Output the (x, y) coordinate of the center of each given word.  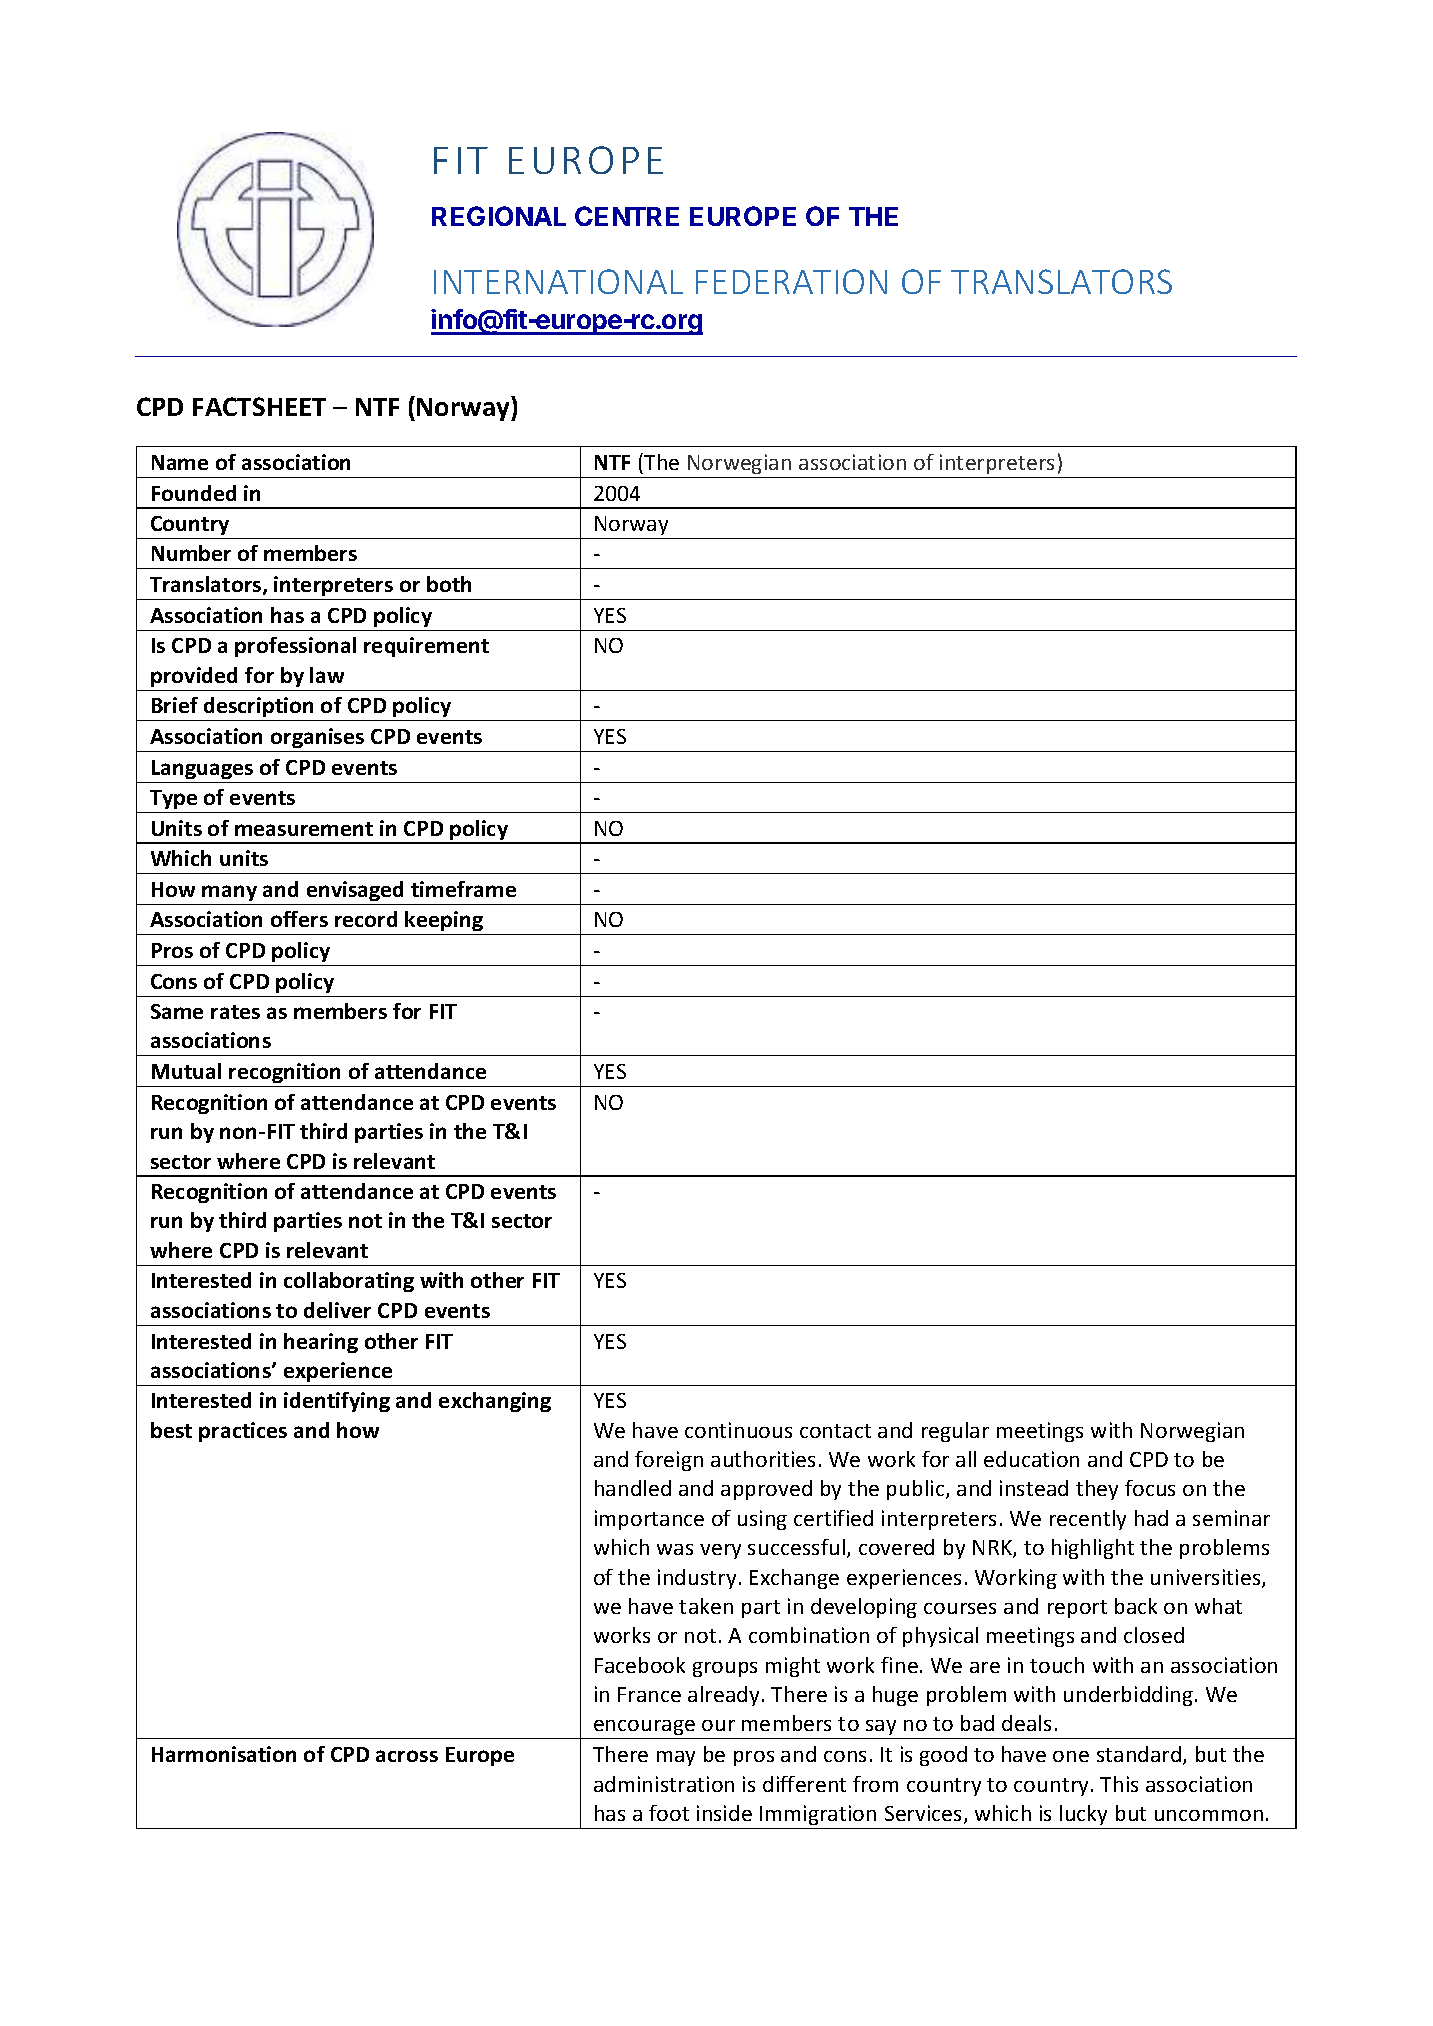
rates (235, 1012)
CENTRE (627, 216)
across (407, 1756)
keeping (445, 923)
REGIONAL (499, 216)
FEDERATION (791, 281)
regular (955, 1432)
